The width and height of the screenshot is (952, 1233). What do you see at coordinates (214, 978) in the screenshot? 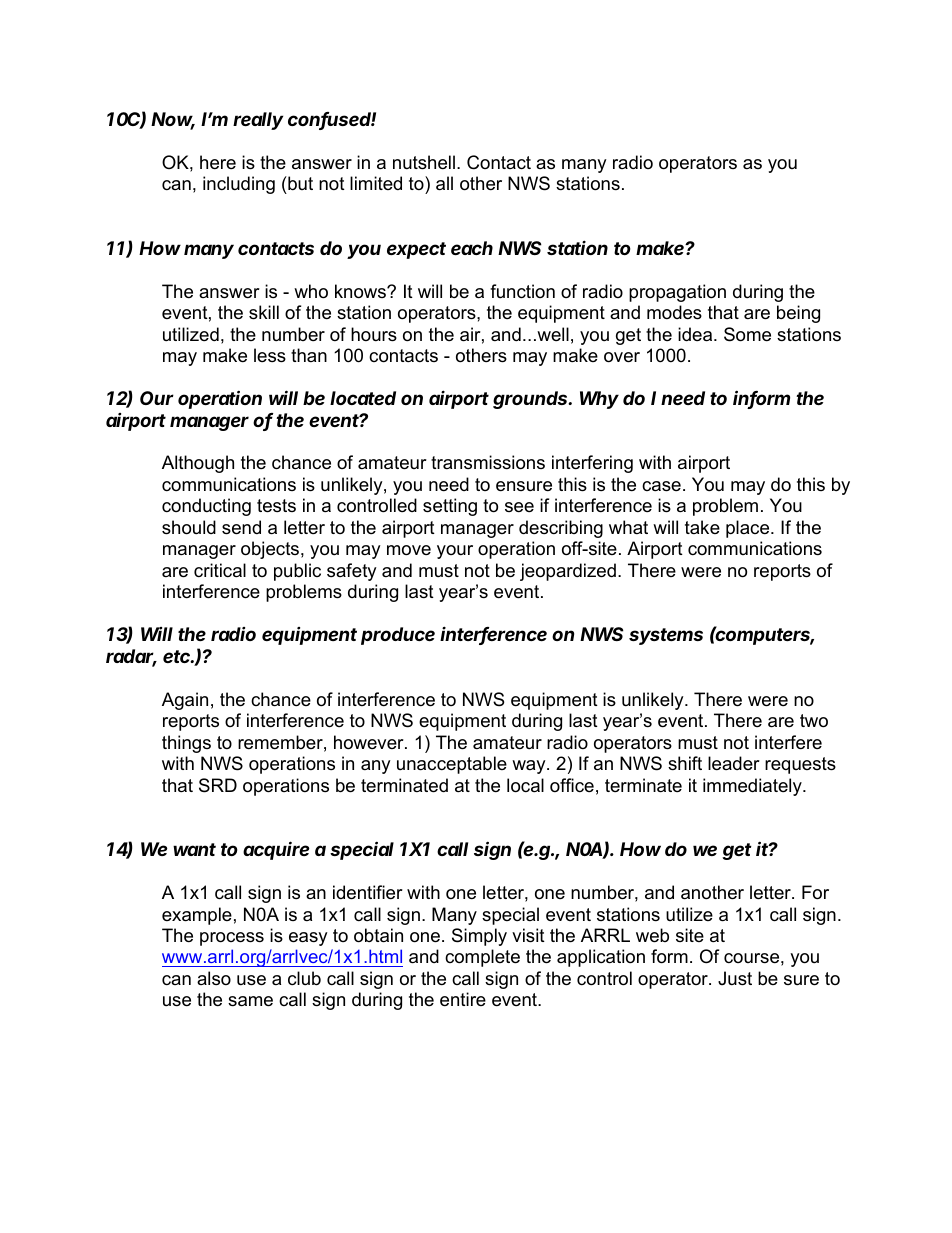
I see `also` at bounding box center [214, 978].
